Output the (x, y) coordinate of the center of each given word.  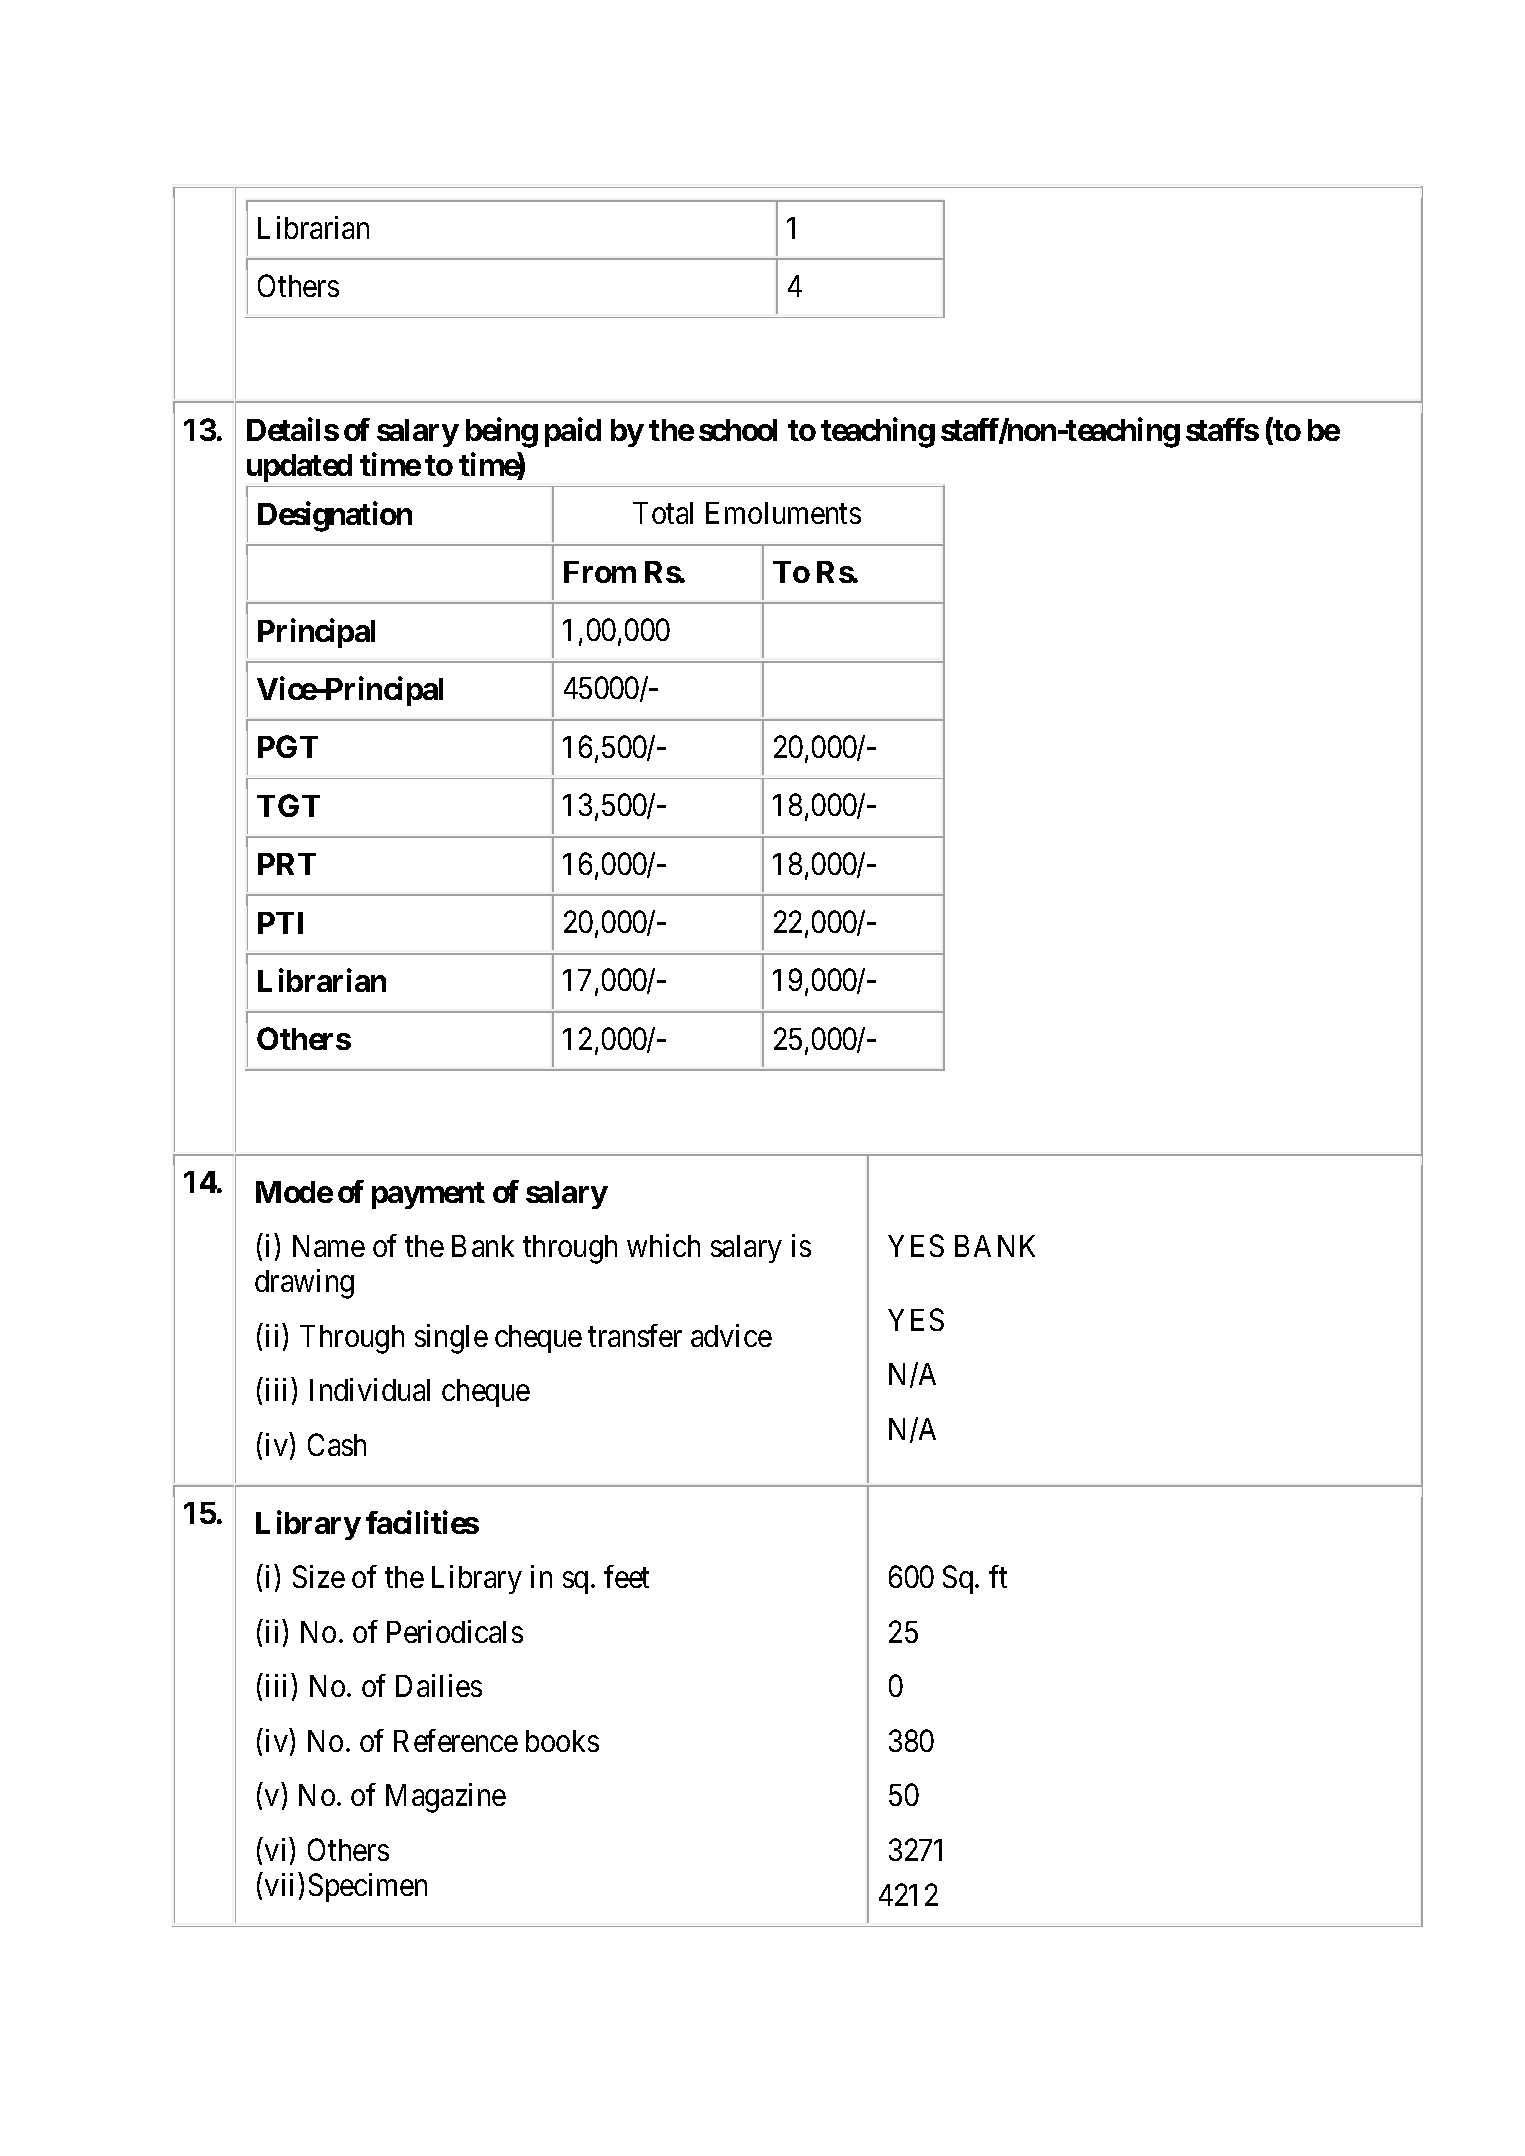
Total (663, 513)
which (663, 1245)
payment (428, 1195)
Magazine (446, 1798)
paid (573, 432)
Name (329, 1246)
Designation (335, 517)
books (562, 1741)
